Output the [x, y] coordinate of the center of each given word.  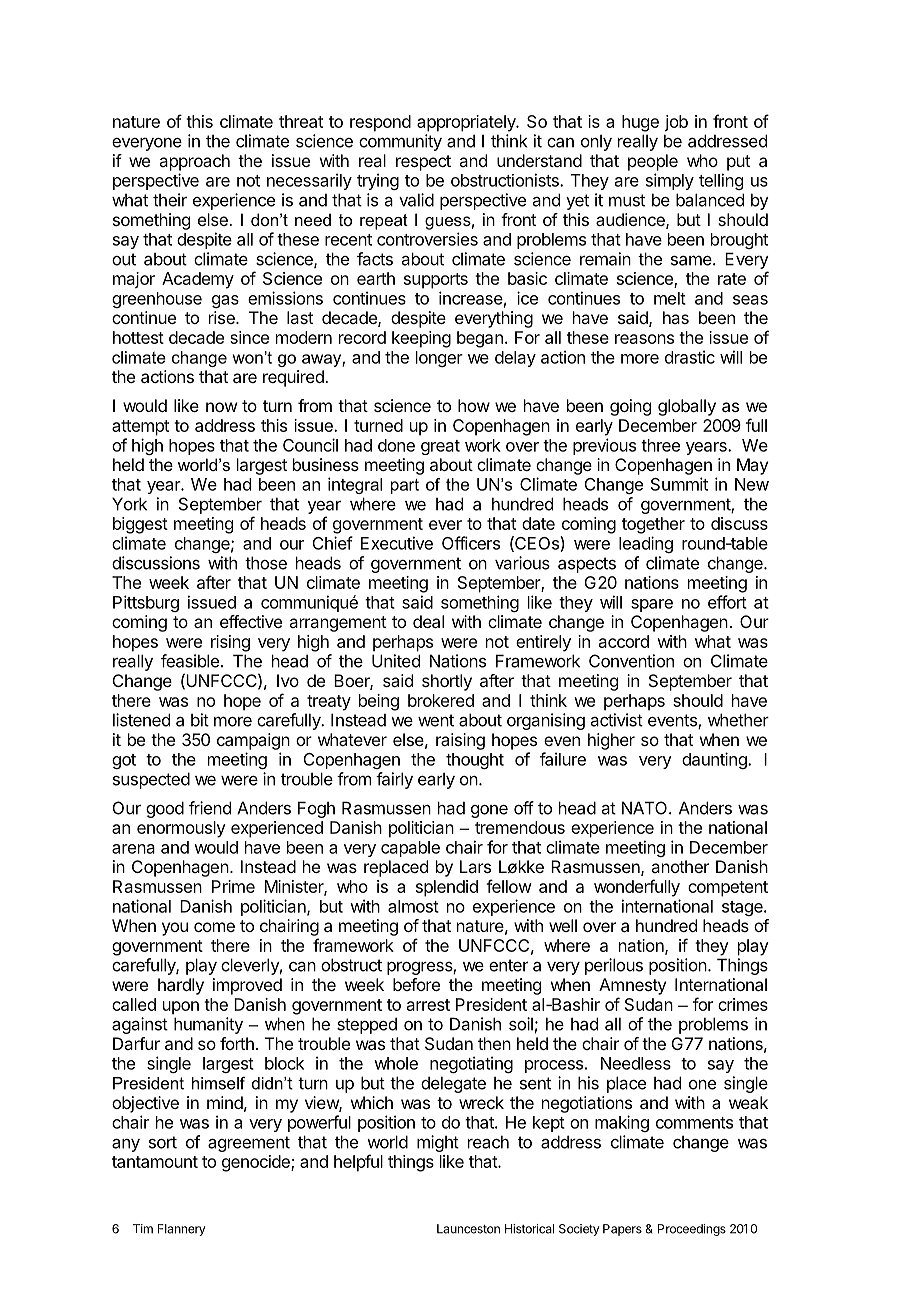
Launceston [468, 1229]
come [214, 927]
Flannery [181, 1230]
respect [423, 163]
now [221, 407]
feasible [190, 661]
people [653, 162]
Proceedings [692, 1230]
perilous [614, 966]
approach [194, 162]
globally [687, 407]
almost [413, 906]
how [474, 405]
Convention [631, 661]
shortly [447, 682]
